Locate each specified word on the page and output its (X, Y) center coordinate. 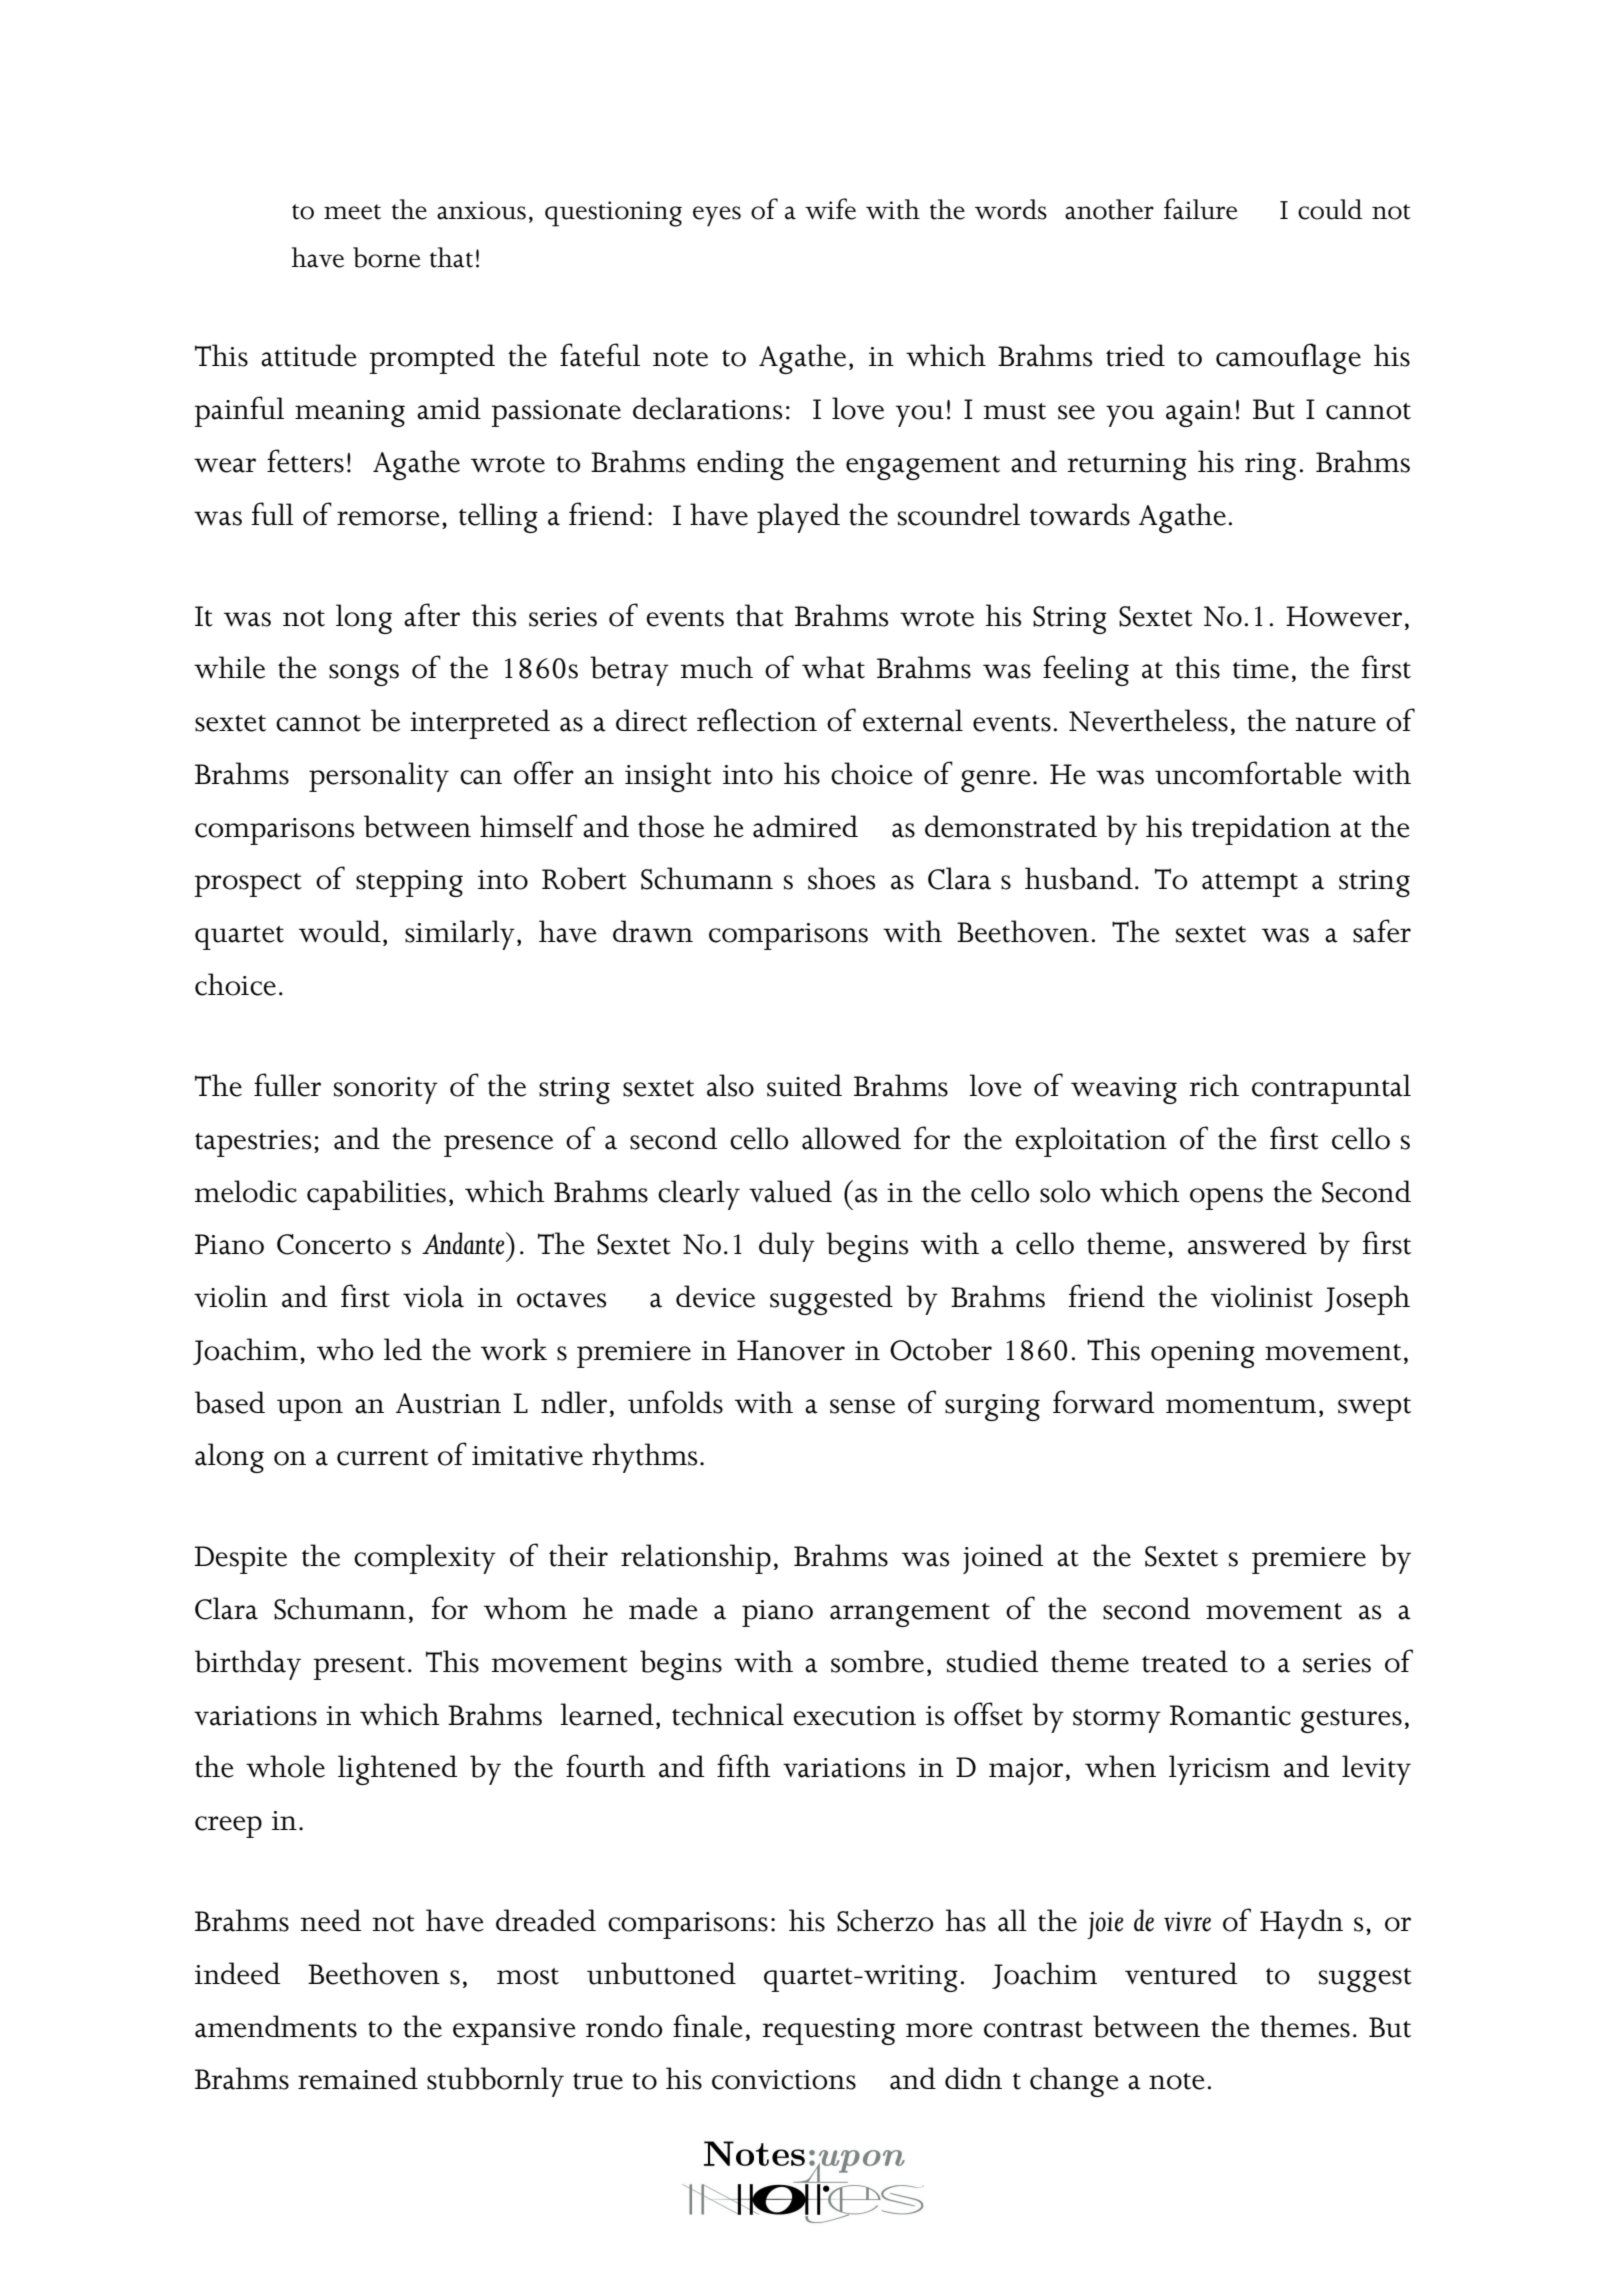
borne (387, 257)
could (1330, 209)
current (383, 1457)
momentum (1241, 1405)
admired (805, 826)
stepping (409, 883)
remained (358, 2078)
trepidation (1261, 830)
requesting (828, 2031)
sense (862, 1406)
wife (830, 209)
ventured (1181, 1973)
